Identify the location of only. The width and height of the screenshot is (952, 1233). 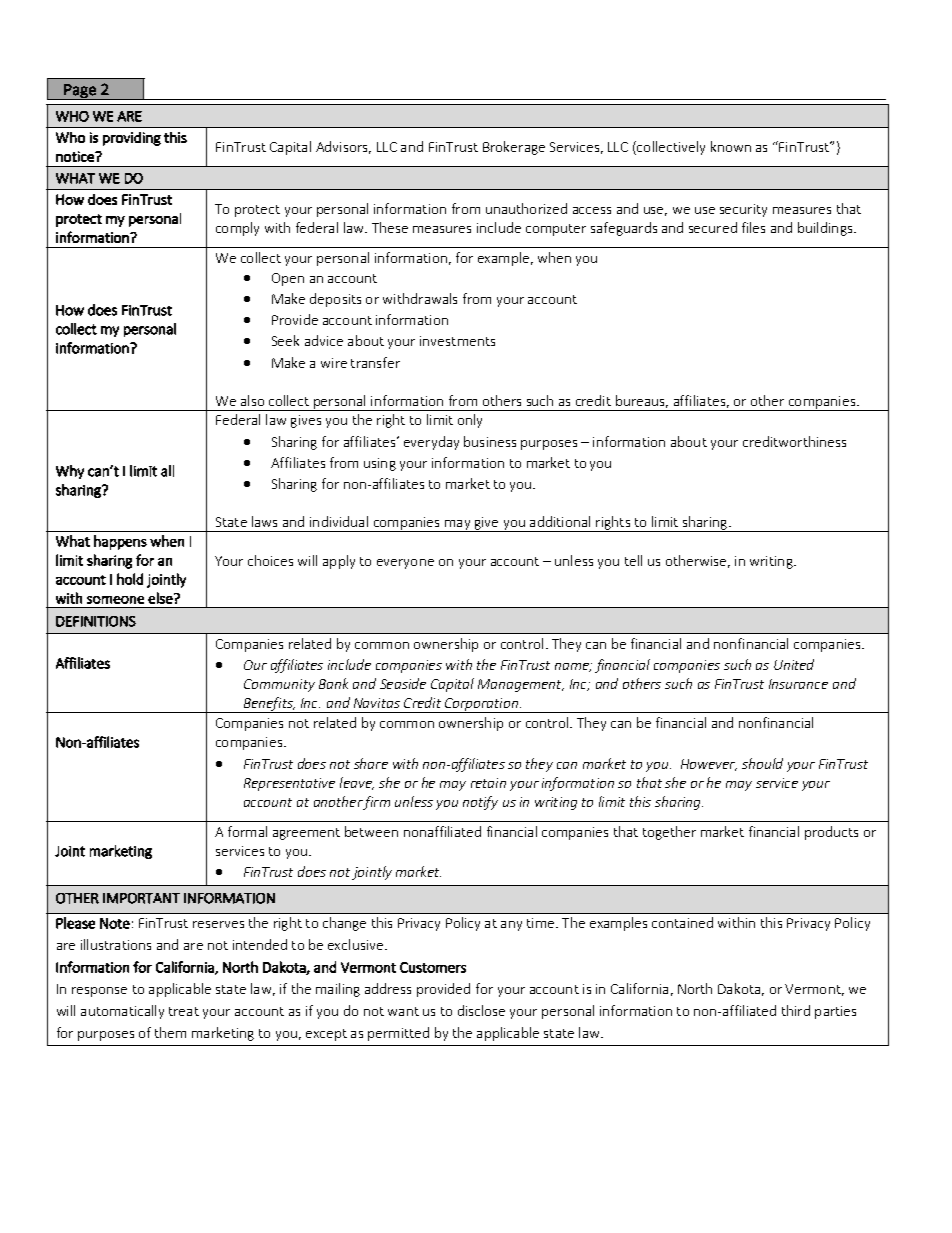
(470, 421).
